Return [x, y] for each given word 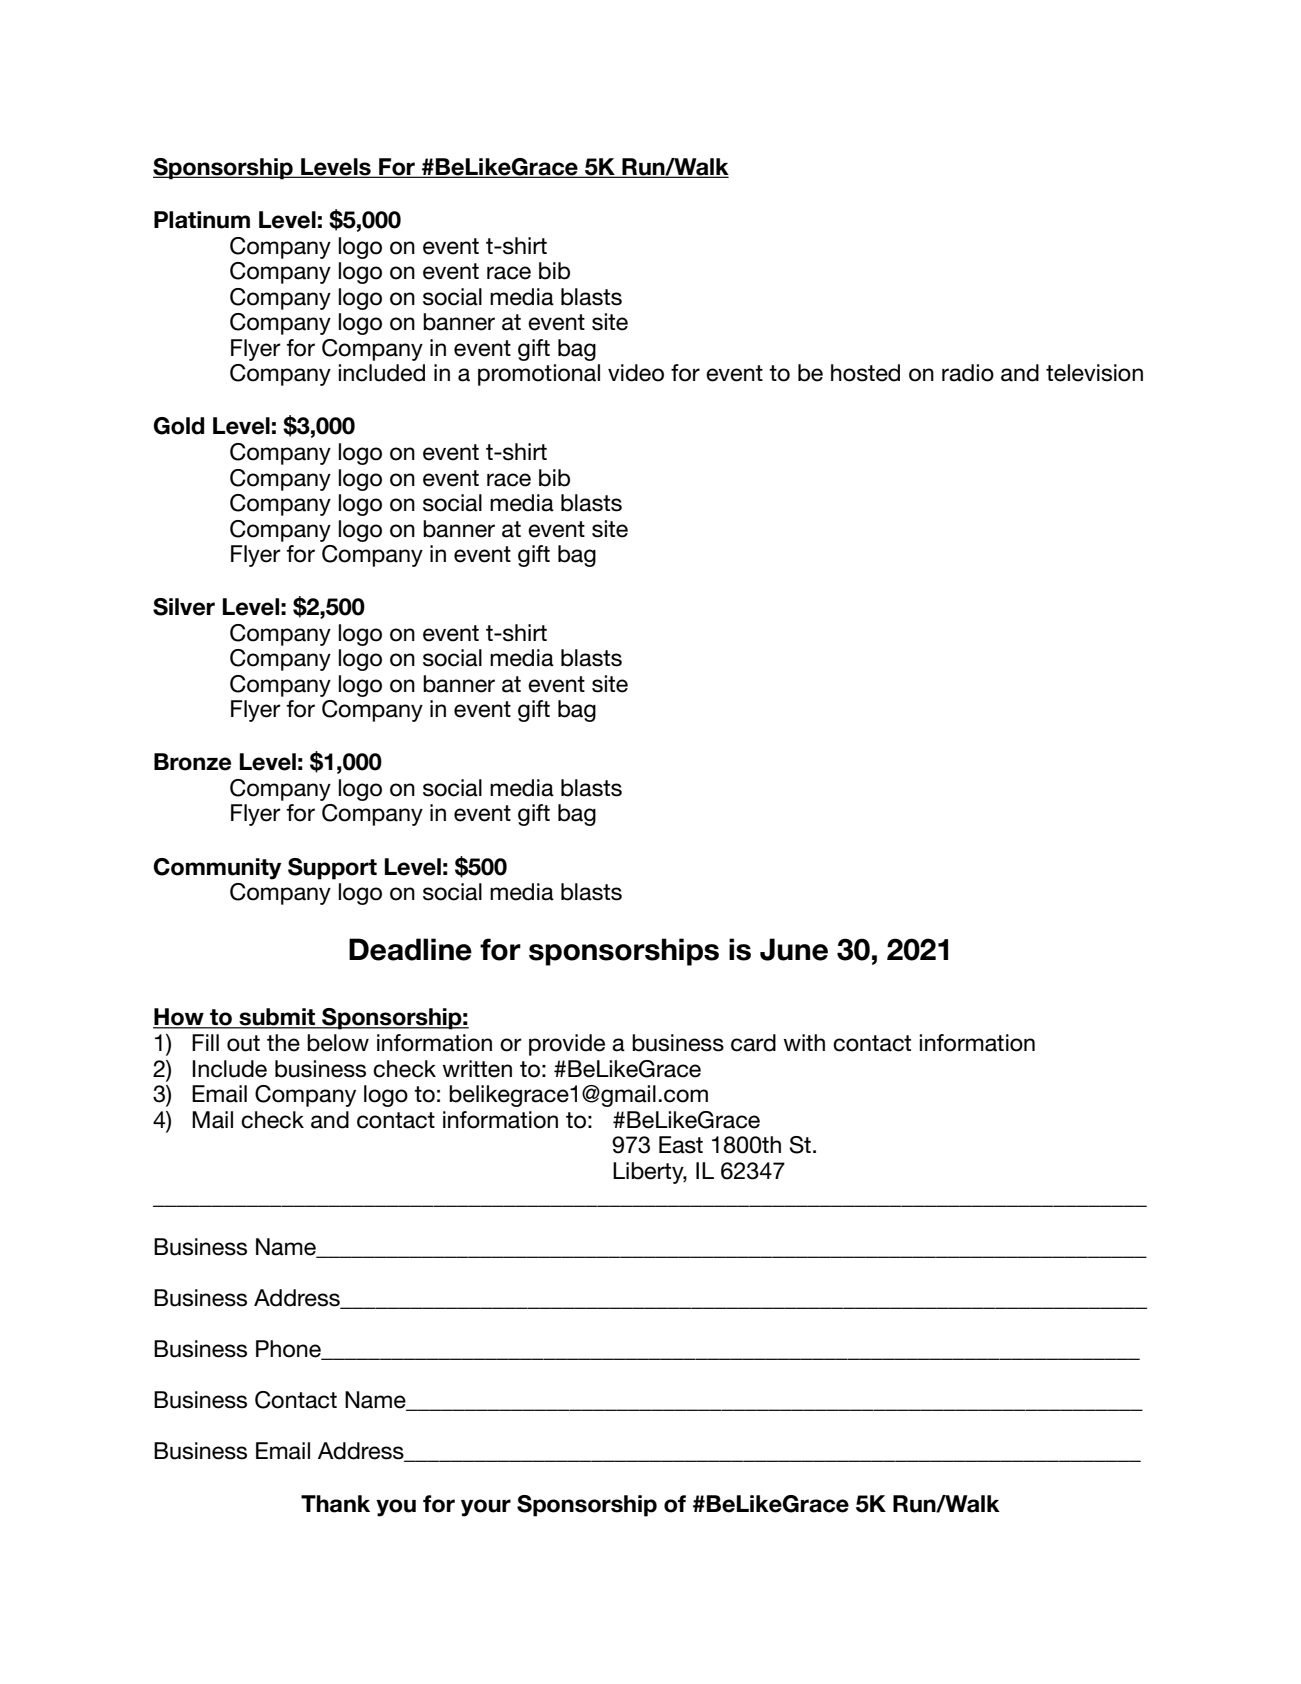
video [636, 373]
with [804, 1042]
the [283, 1043]
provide [567, 1045]
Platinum [202, 220]
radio [968, 373]
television [1094, 373]
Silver [184, 607]
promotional [539, 375]
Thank [335, 1504]
